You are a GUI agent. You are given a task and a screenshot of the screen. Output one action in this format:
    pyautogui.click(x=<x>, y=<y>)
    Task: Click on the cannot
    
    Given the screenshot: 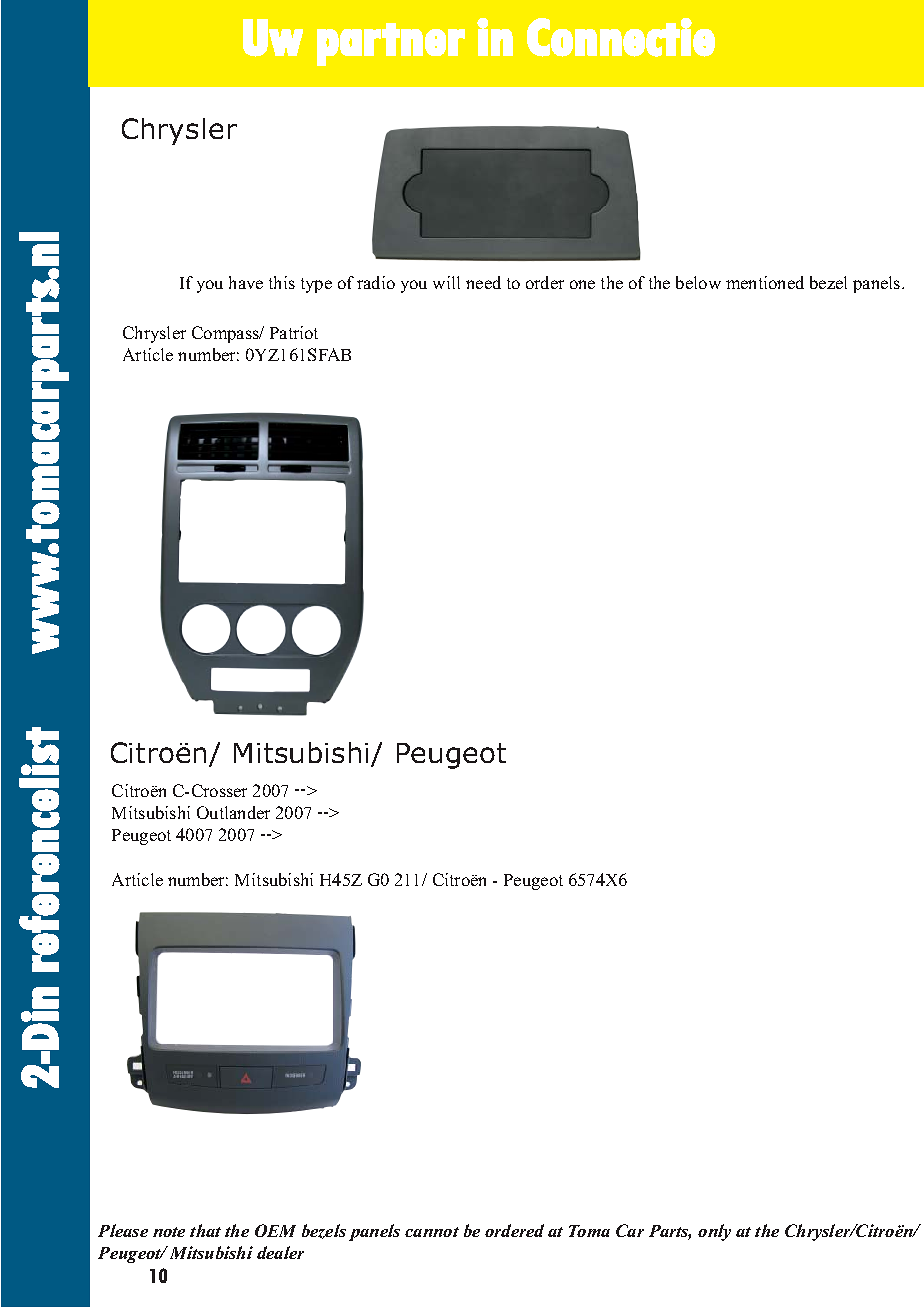 What is the action you would take?
    pyautogui.click(x=432, y=1232)
